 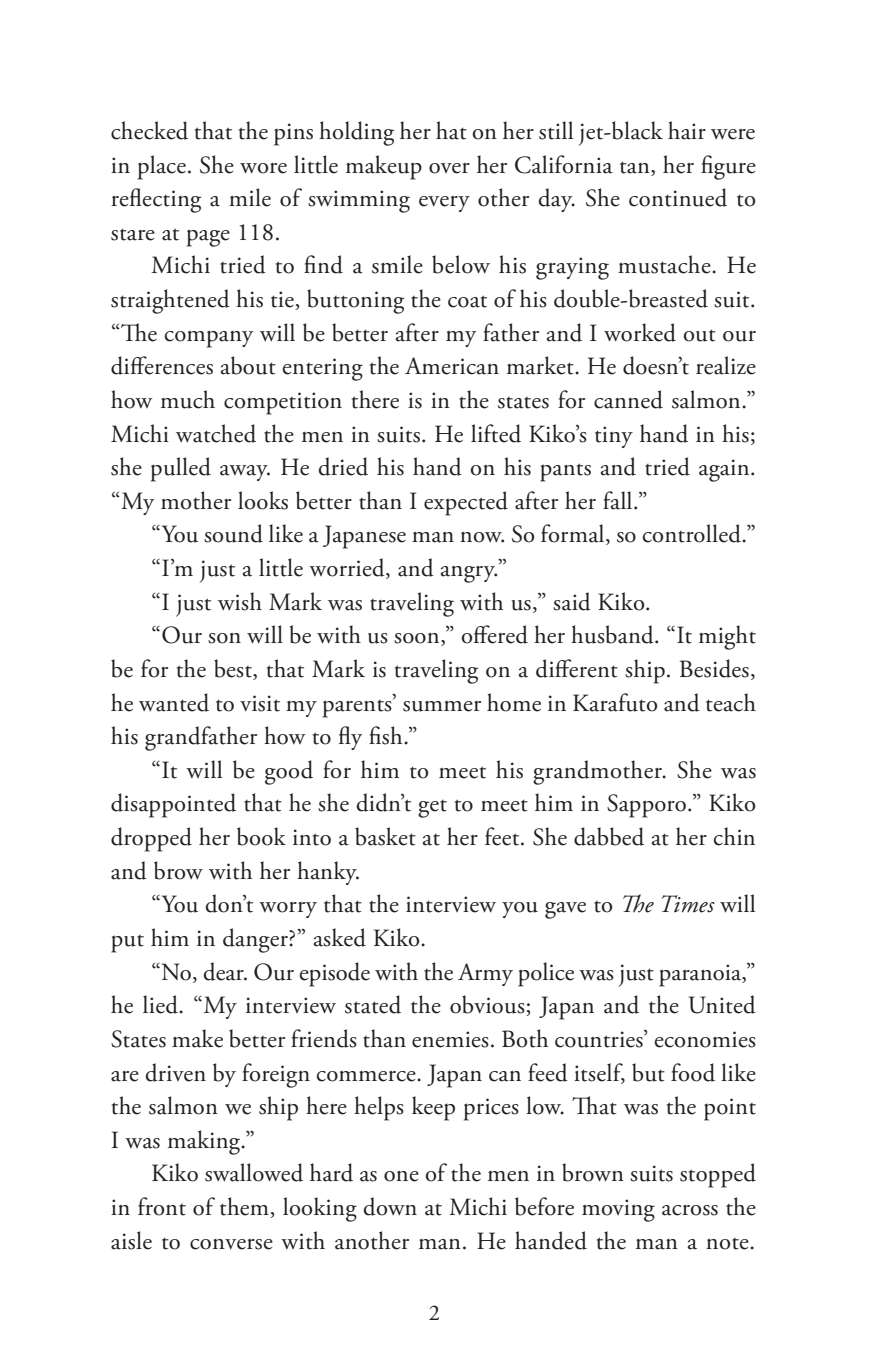 What do you see at coordinates (449, 168) in the document?
I see `over` at bounding box center [449, 168].
